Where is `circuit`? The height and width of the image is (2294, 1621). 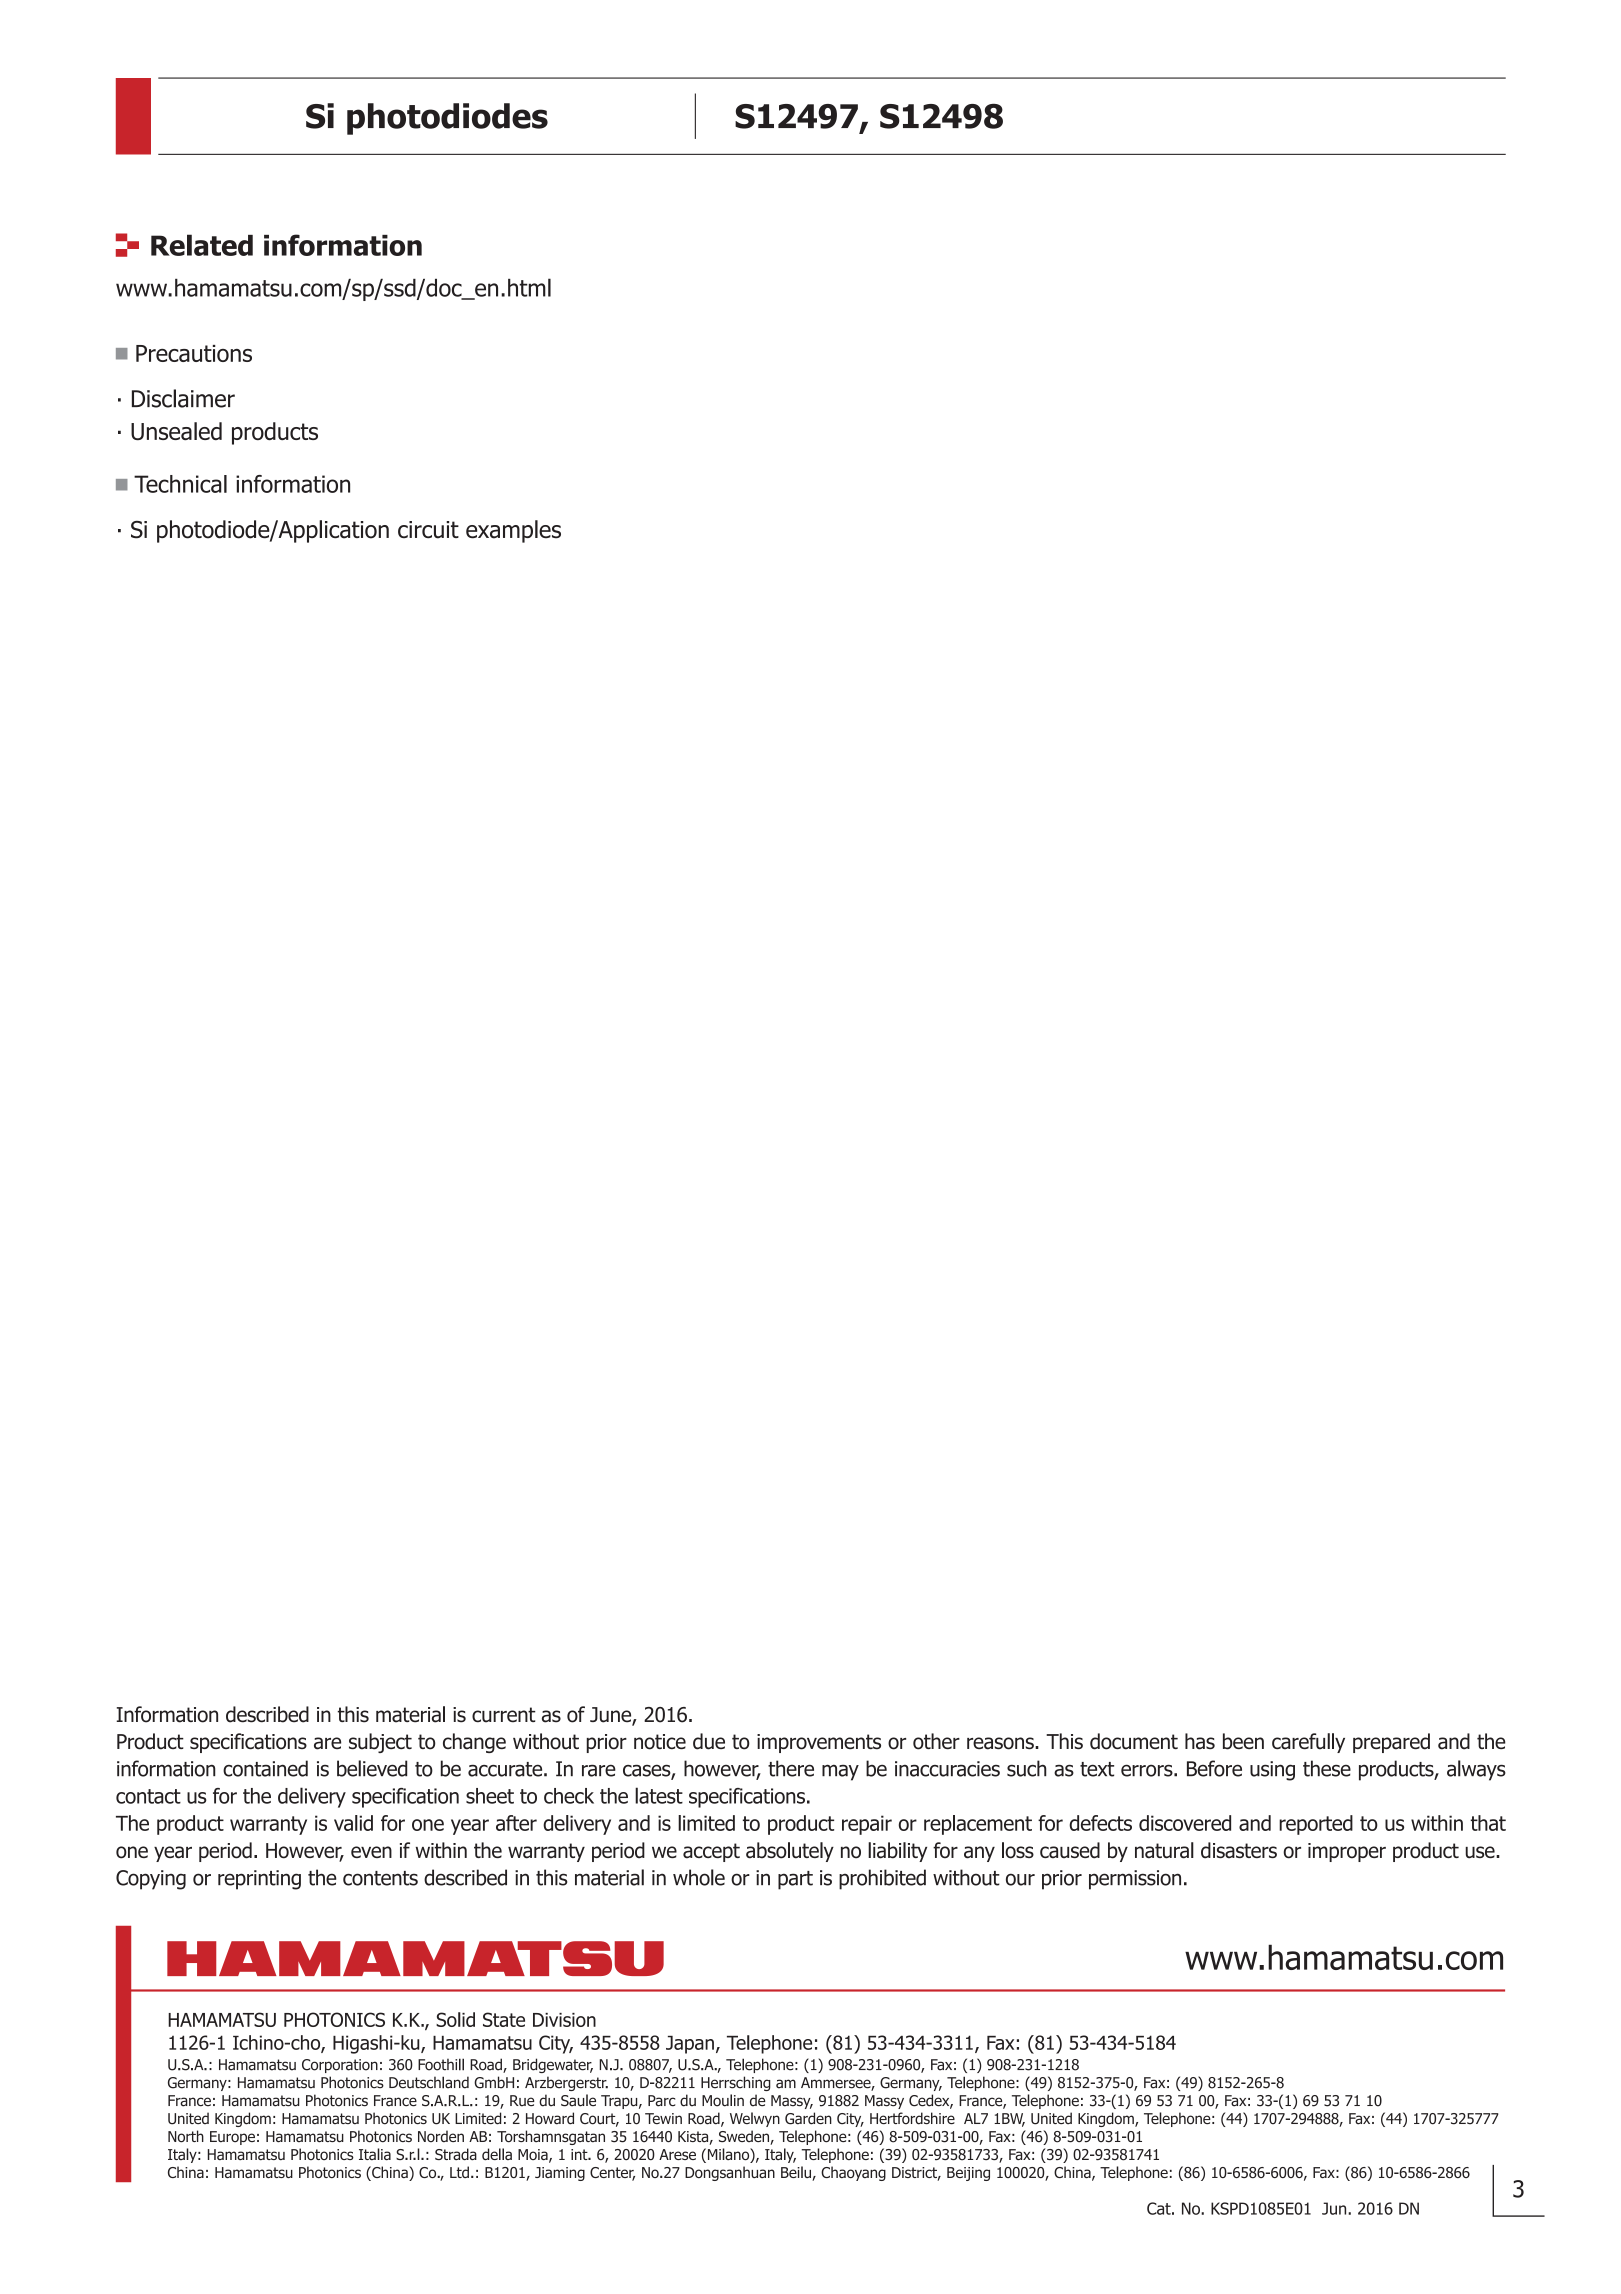 circuit is located at coordinates (428, 530).
